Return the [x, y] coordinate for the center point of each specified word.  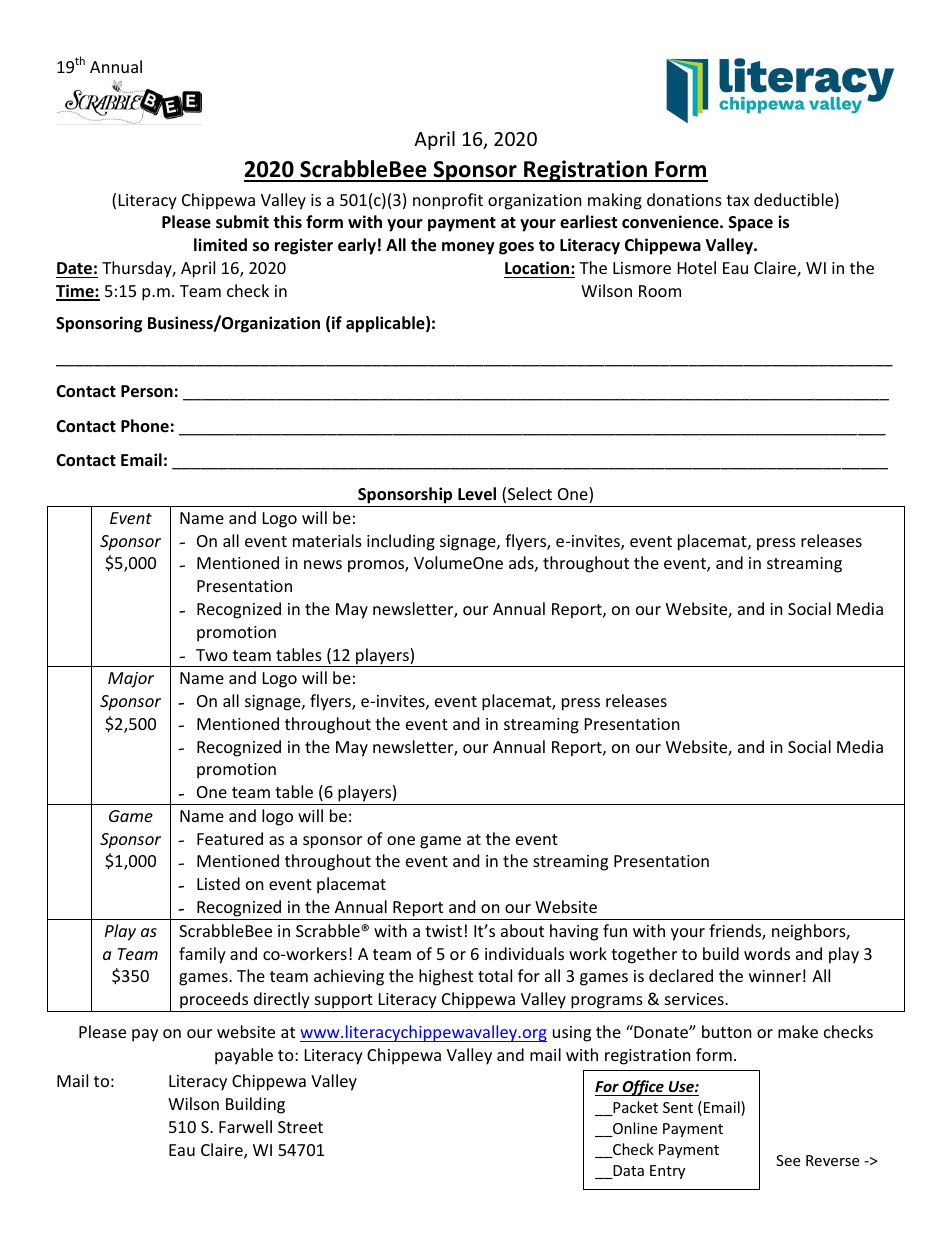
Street [300, 1127]
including [401, 542]
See [788, 1160]
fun [615, 930]
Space [751, 224]
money [468, 248]
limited [220, 245]
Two [212, 655]
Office [643, 1088]
